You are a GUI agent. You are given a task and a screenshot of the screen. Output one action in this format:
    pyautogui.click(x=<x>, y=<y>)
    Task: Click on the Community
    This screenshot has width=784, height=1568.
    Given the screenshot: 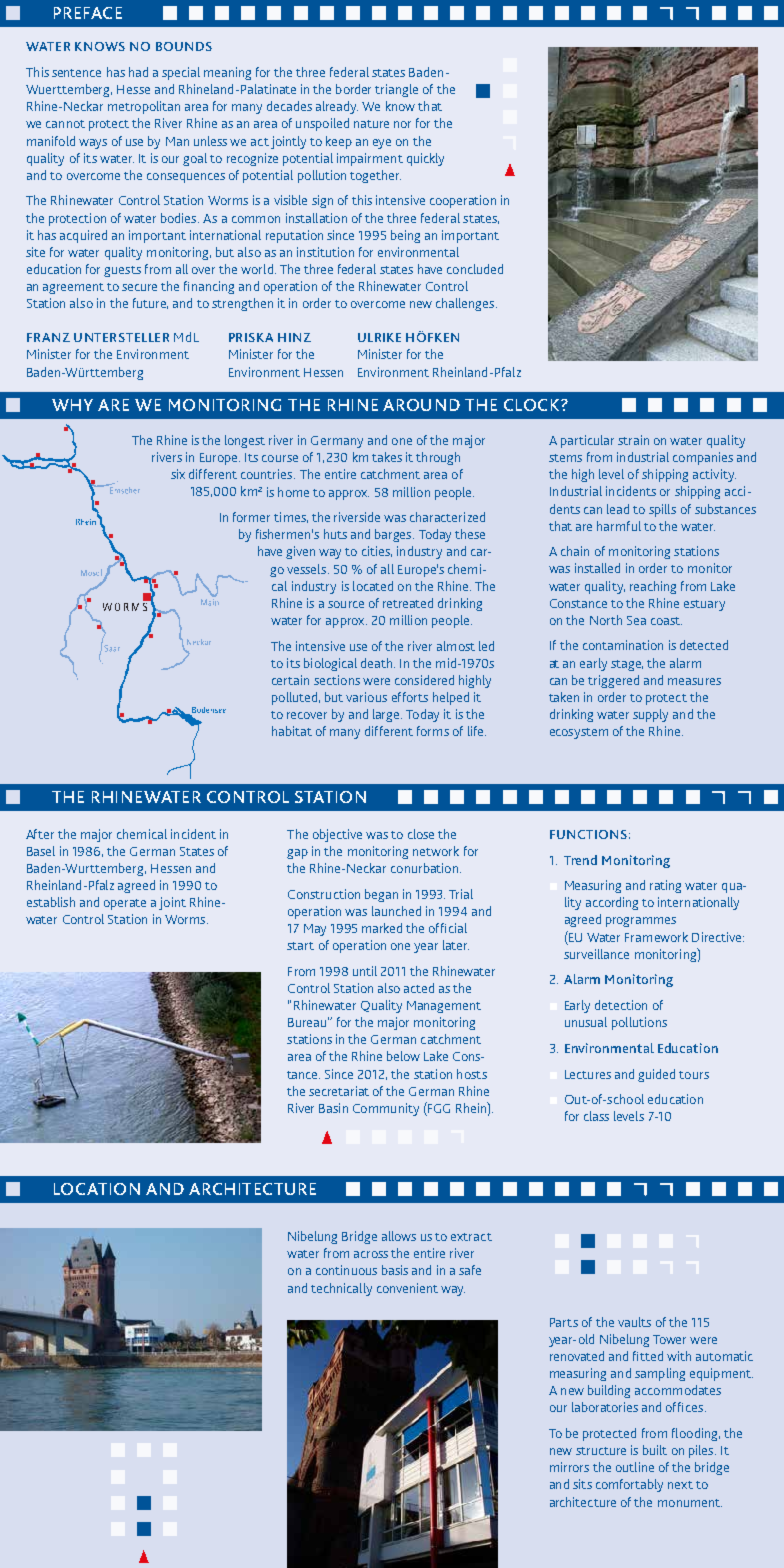 What is the action you would take?
    pyautogui.click(x=386, y=1109)
